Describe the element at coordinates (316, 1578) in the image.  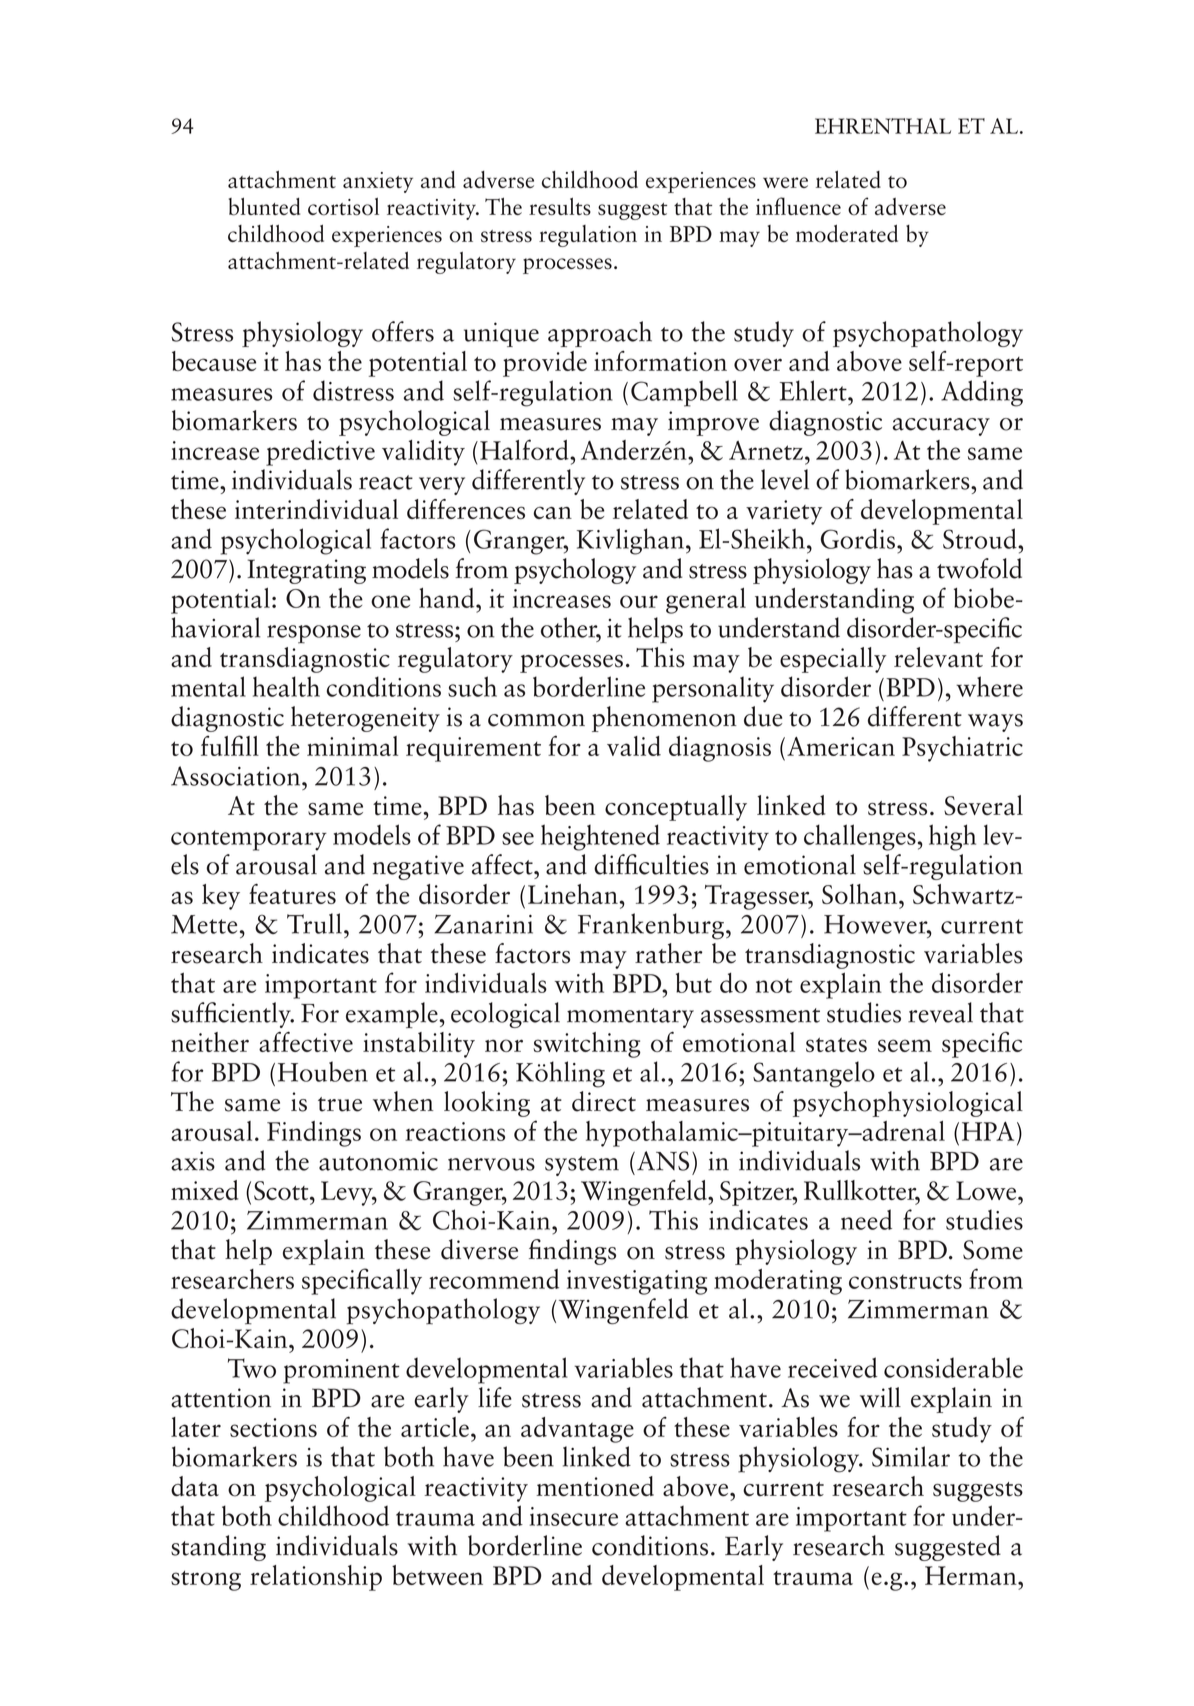
I see `relationship` at that location.
